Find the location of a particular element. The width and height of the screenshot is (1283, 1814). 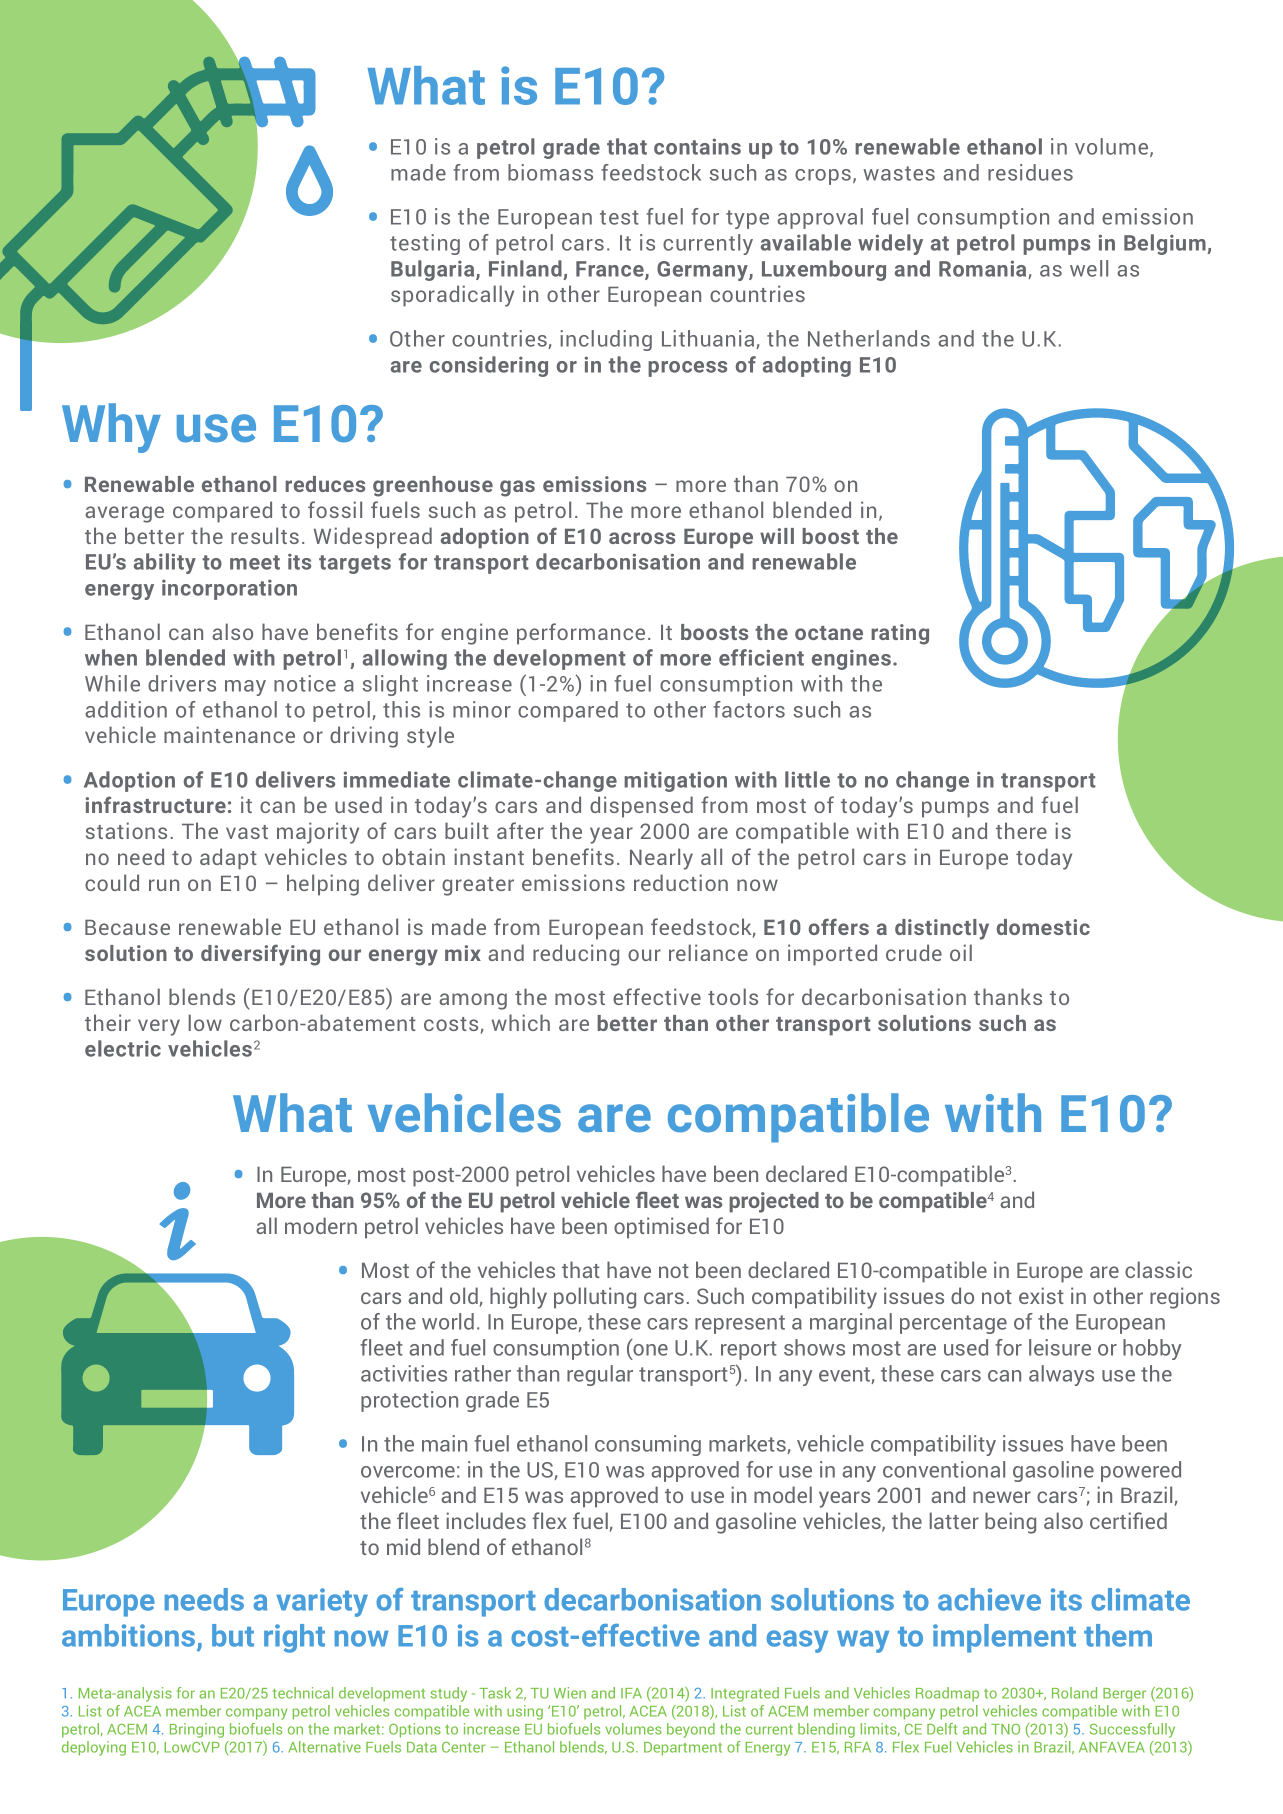

Bulgaria is located at coordinates (434, 270).
